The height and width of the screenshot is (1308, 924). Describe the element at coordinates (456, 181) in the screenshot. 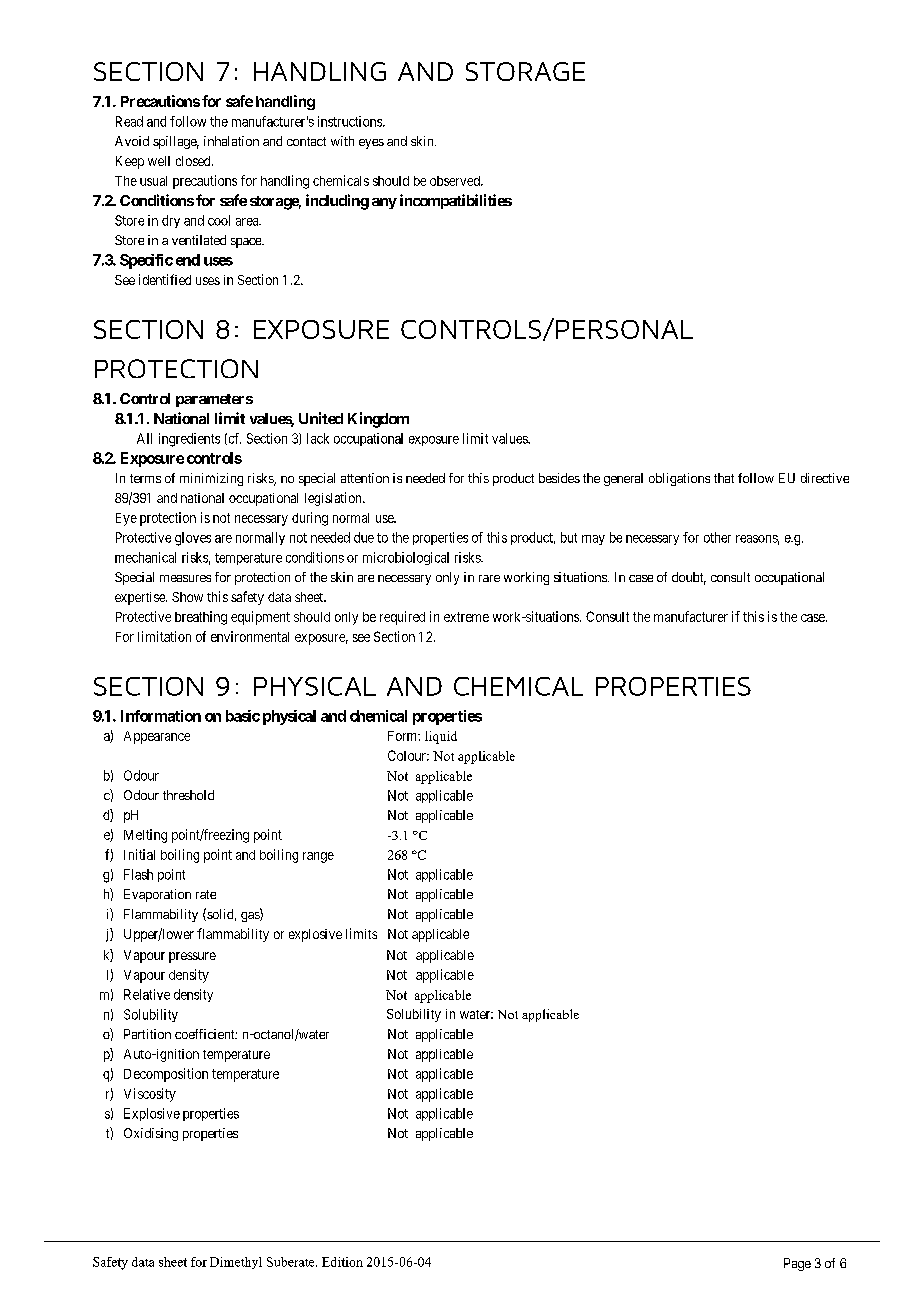

I see `observed` at that location.
